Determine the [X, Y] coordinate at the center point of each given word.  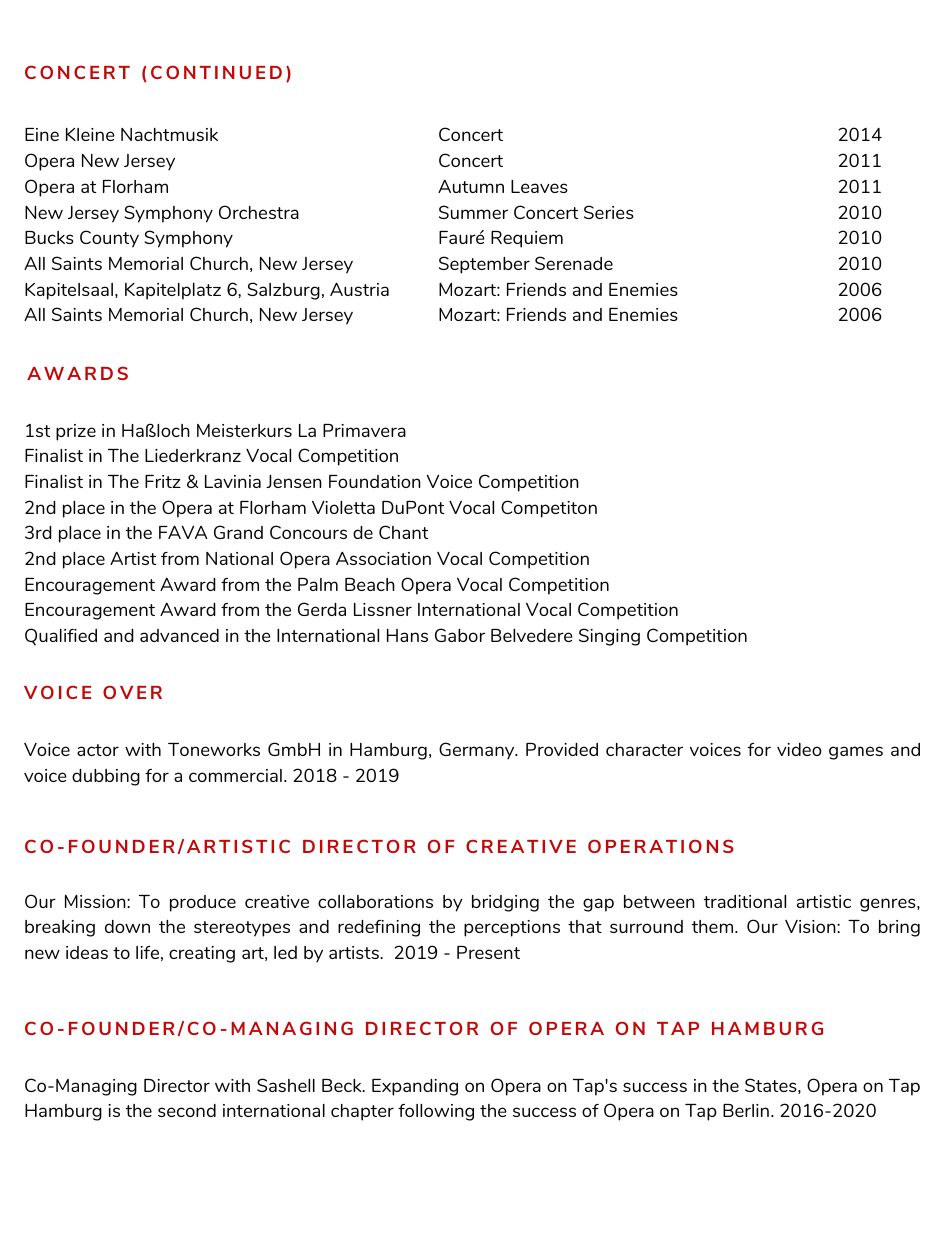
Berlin [746, 1110]
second [187, 1110]
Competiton [549, 509]
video [799, 749]
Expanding [415, 1087]
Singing [609, 637]
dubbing [106, 777]
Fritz [163, 481]
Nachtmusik [169, 134]
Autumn [471, 186]
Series [609, 212]
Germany [478, 751]
